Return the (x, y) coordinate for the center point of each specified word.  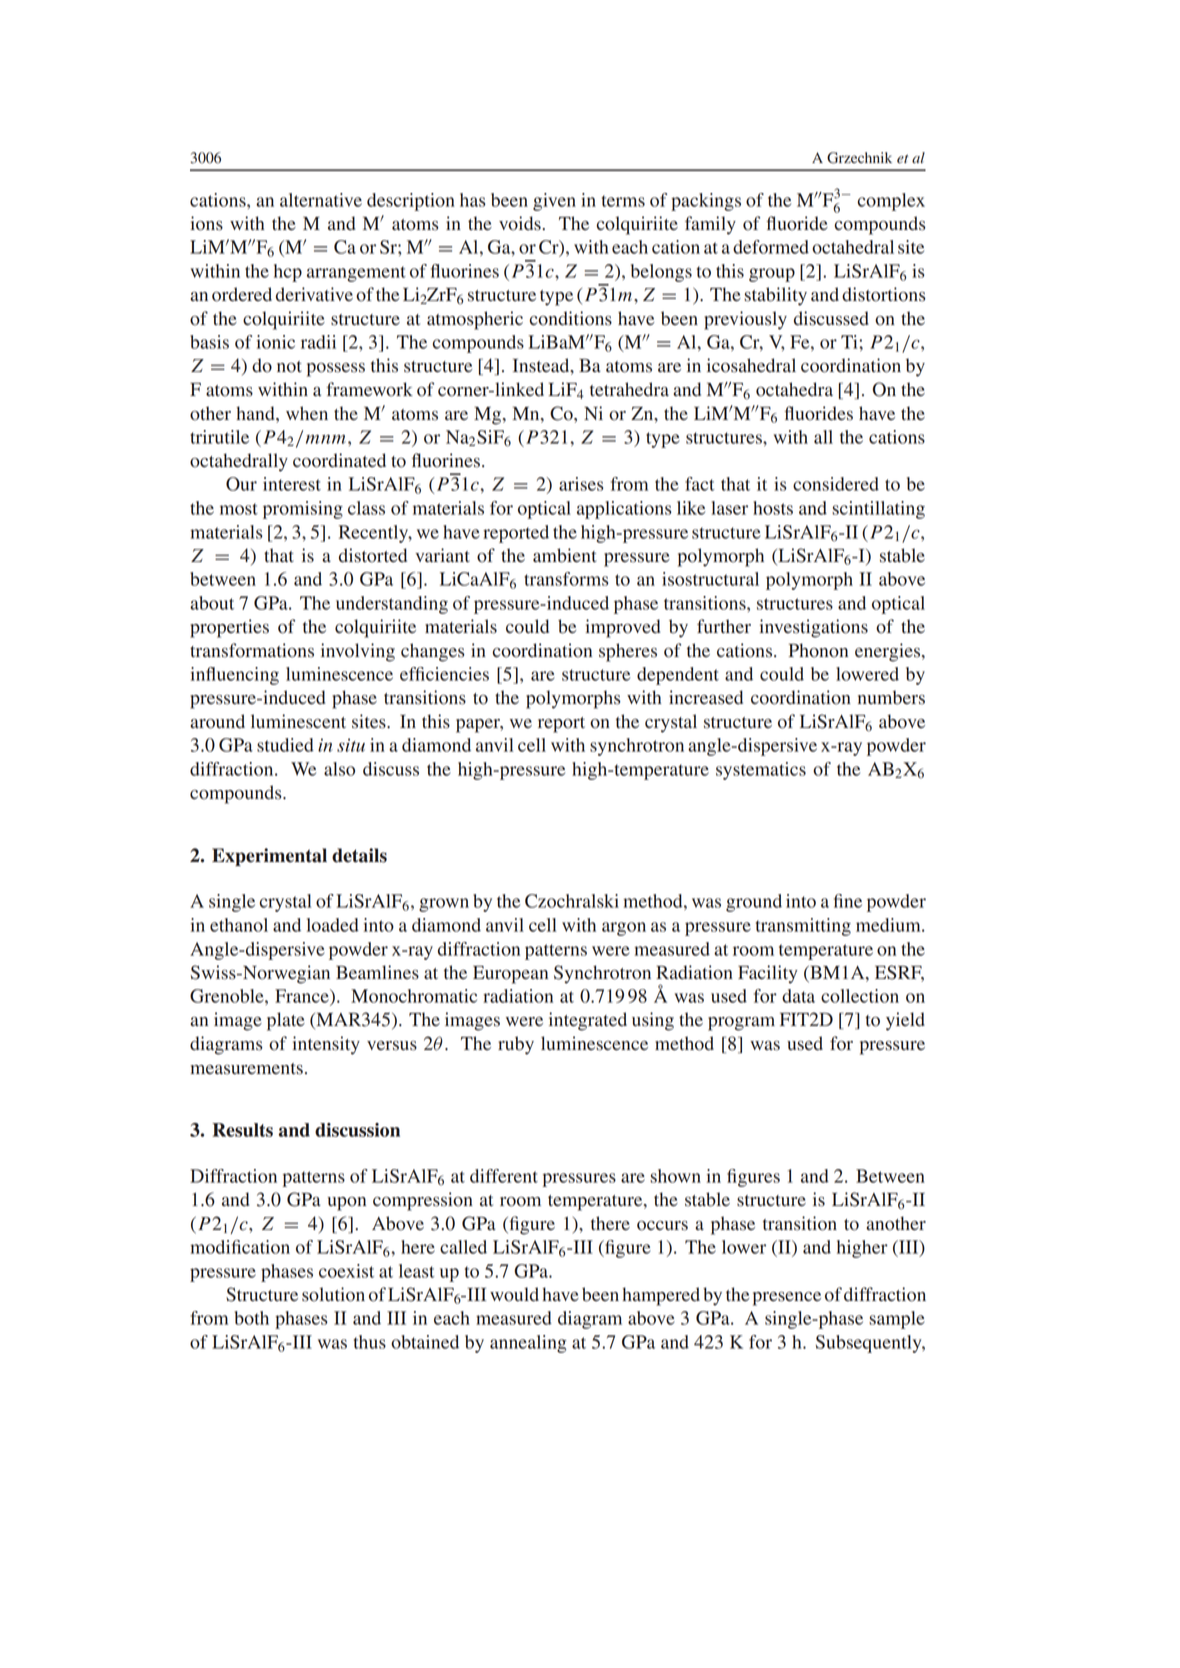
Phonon (818, 650)
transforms (566, 579)
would (514, 1294)
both (251, 1318)
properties (229, 628)
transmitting (803, 927)
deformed (771, 247)
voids (521, 223)
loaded (333, 925)
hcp (288, 273)
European (510, 975)
